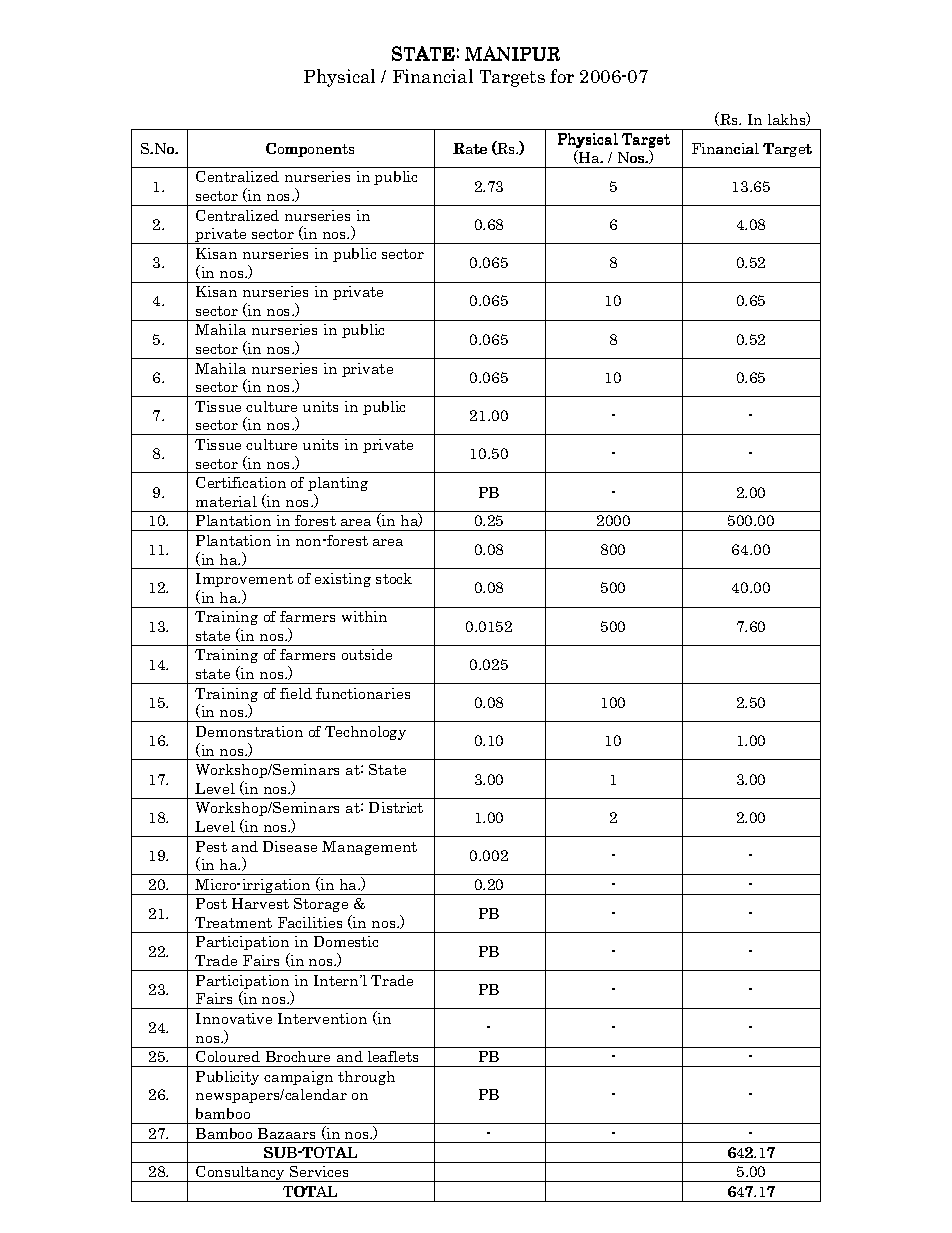 The image size is (952, 1233). Describe the element at coordinates (338, 484) in the document. I see `planting` at that location.
